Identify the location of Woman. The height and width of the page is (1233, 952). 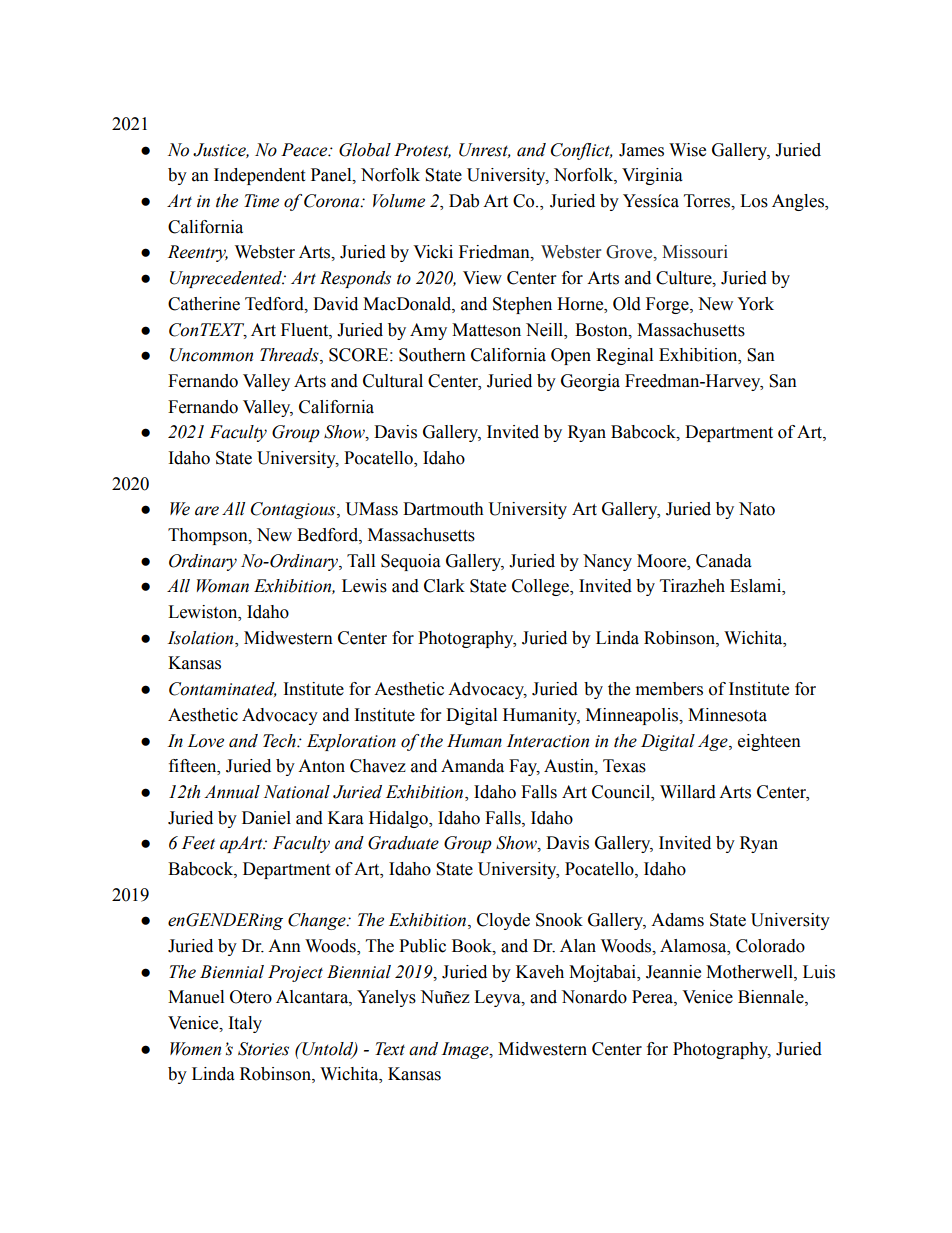
(223, 586).
